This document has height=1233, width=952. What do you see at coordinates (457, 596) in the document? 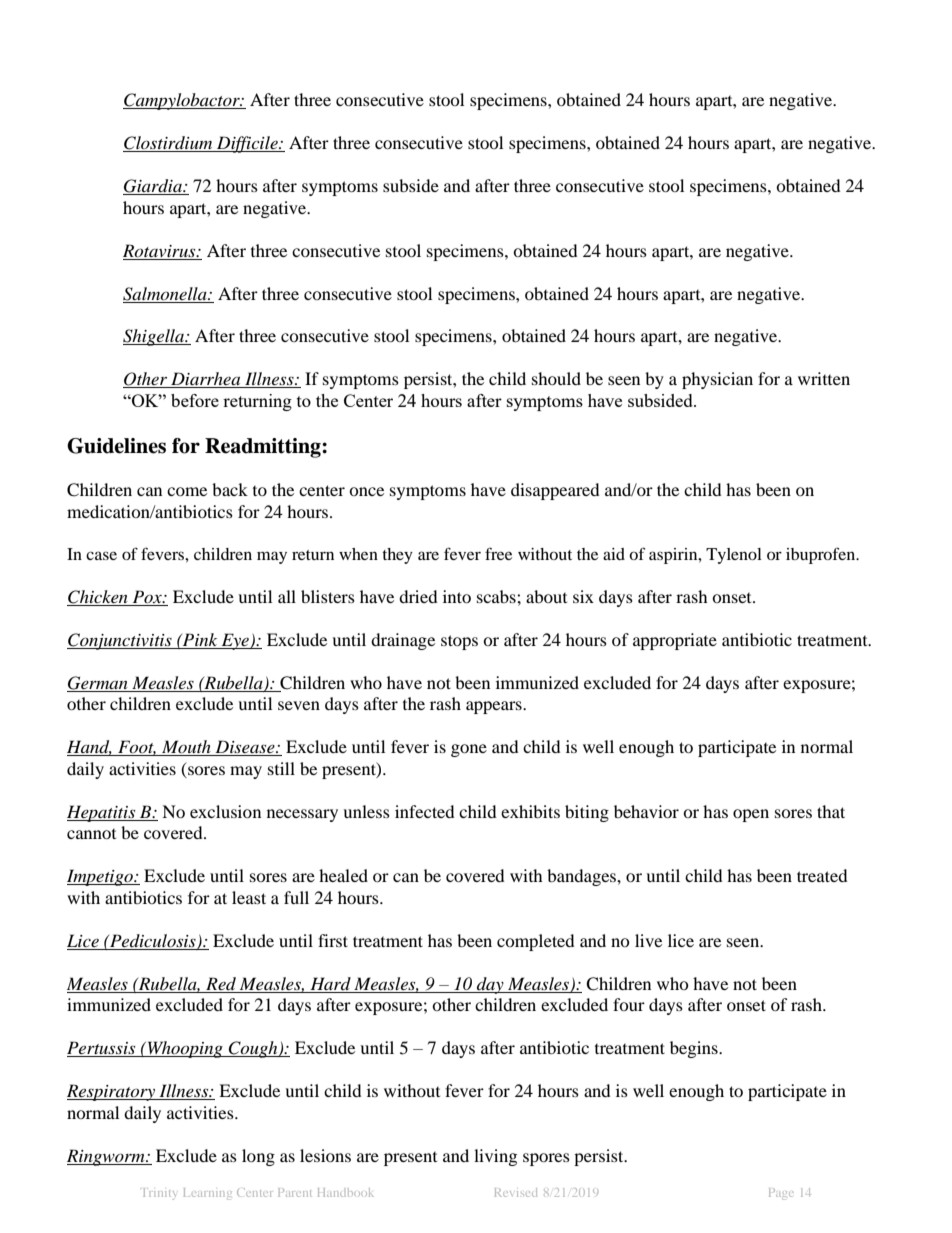
I see `into` at bounding box center [457, 596].
